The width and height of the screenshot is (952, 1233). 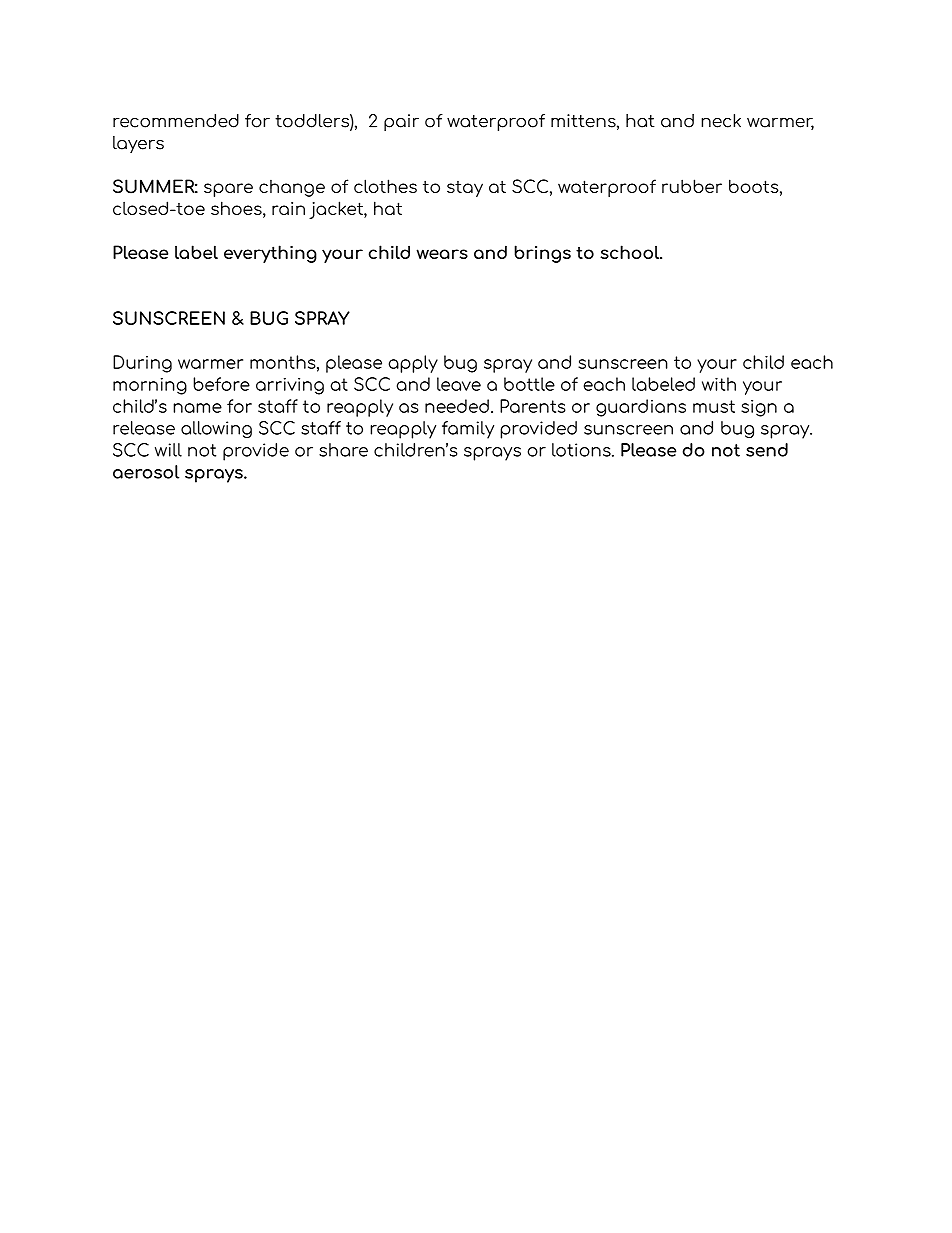 I want to click on everything, so click(x=270, y=254).
